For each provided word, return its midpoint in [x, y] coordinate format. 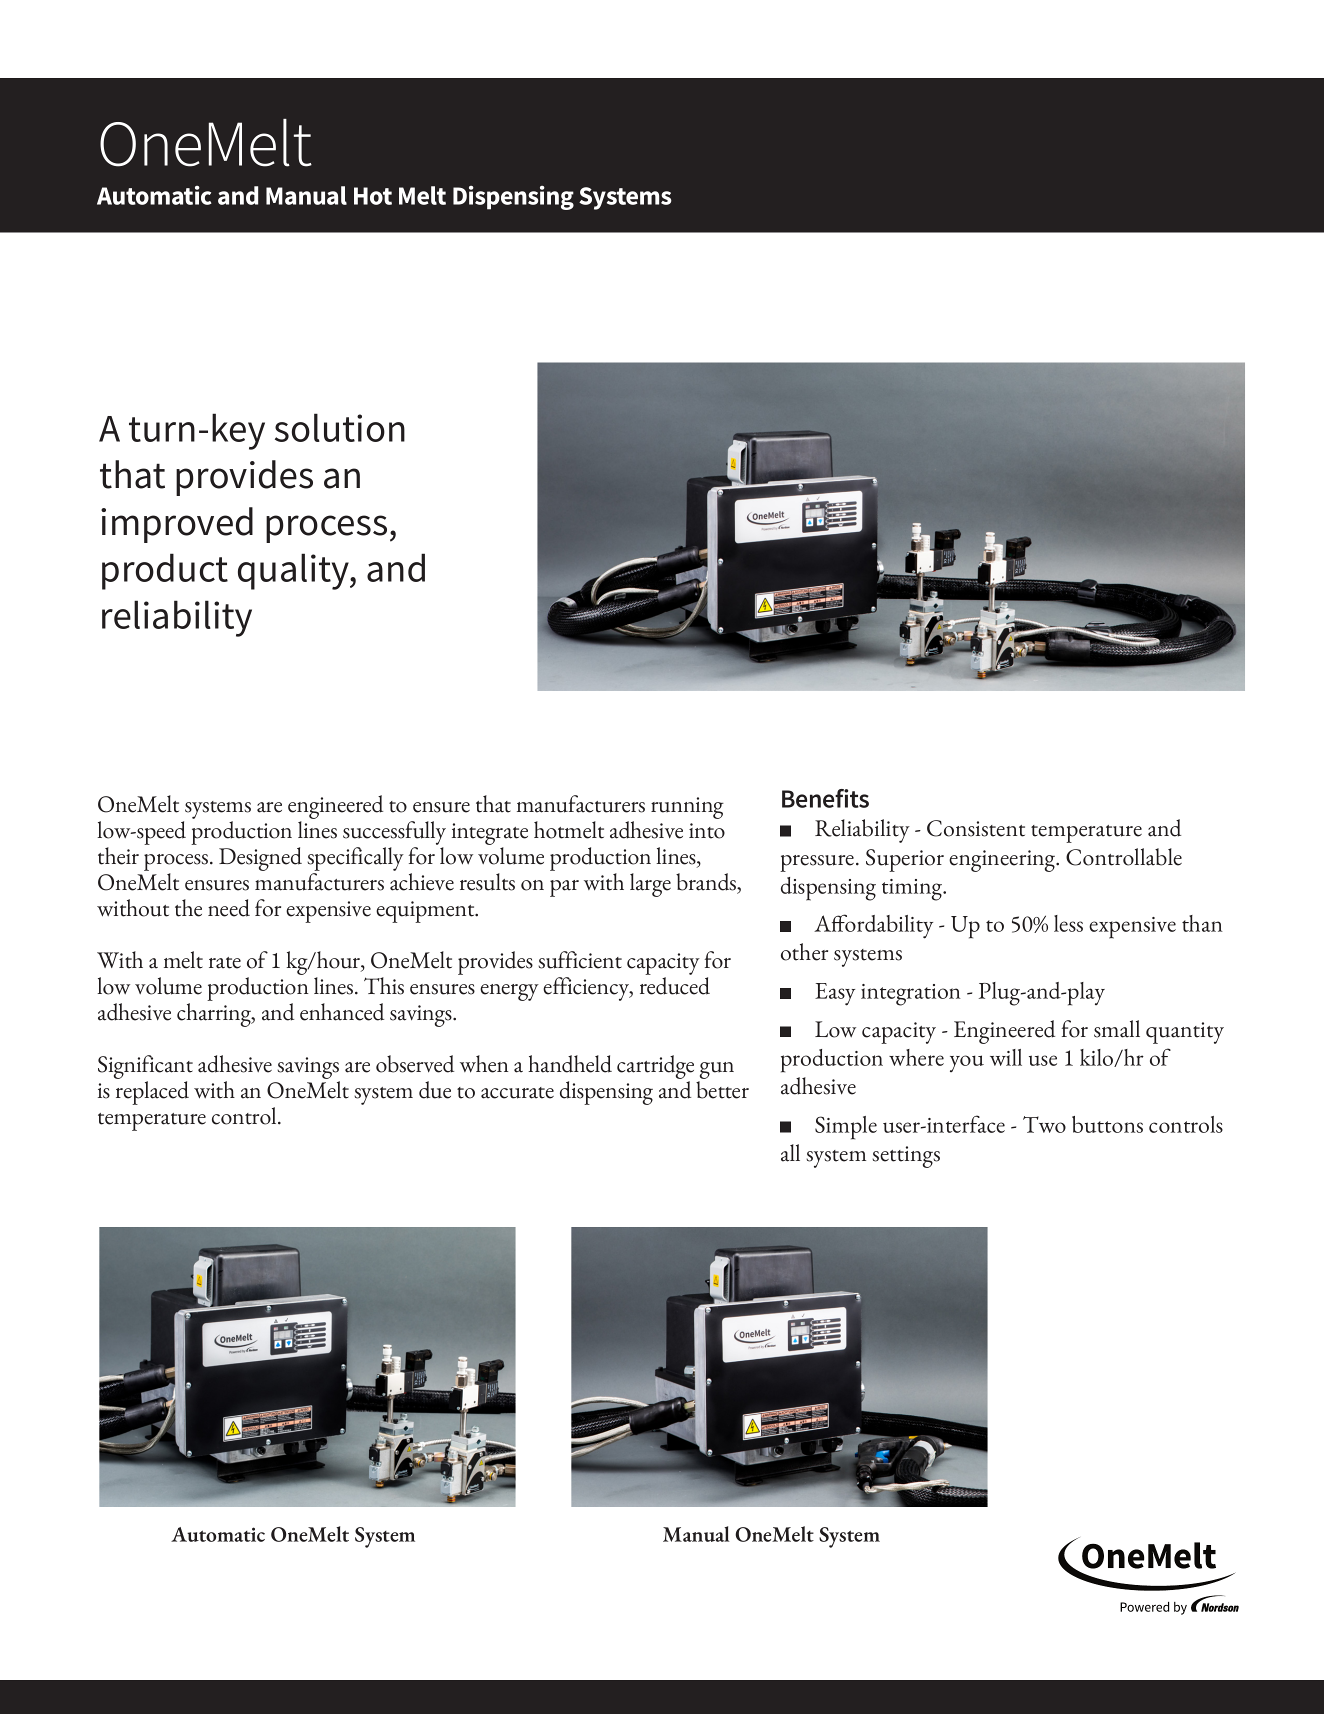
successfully [394, 834]
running [687, 808]
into [707, 831]
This [384, 986]
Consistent [976, 828]
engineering [1003, 861]
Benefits [825, 798]
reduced [675, 986]
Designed [260, 859]
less [1068, 923]
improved [177, 525]
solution [340, 427]
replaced [152, 1093]
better [722, 1090]
